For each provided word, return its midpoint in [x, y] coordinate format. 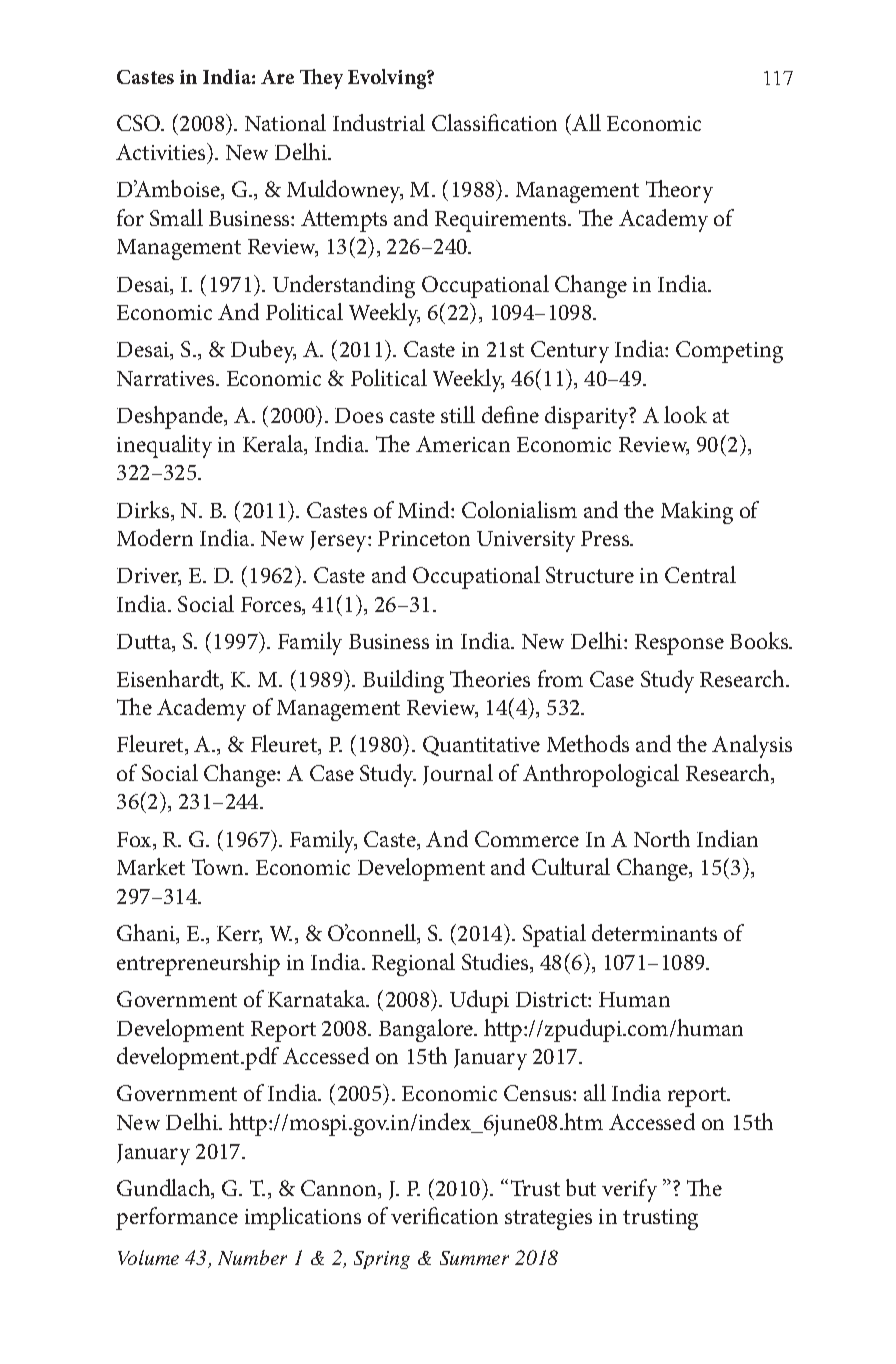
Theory [679, 191]
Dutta [145, 643]
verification [444, 1215]
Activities [162, 151]
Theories [490, 678]
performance [177, 1218]
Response [679, 644]
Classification [494, 122]
